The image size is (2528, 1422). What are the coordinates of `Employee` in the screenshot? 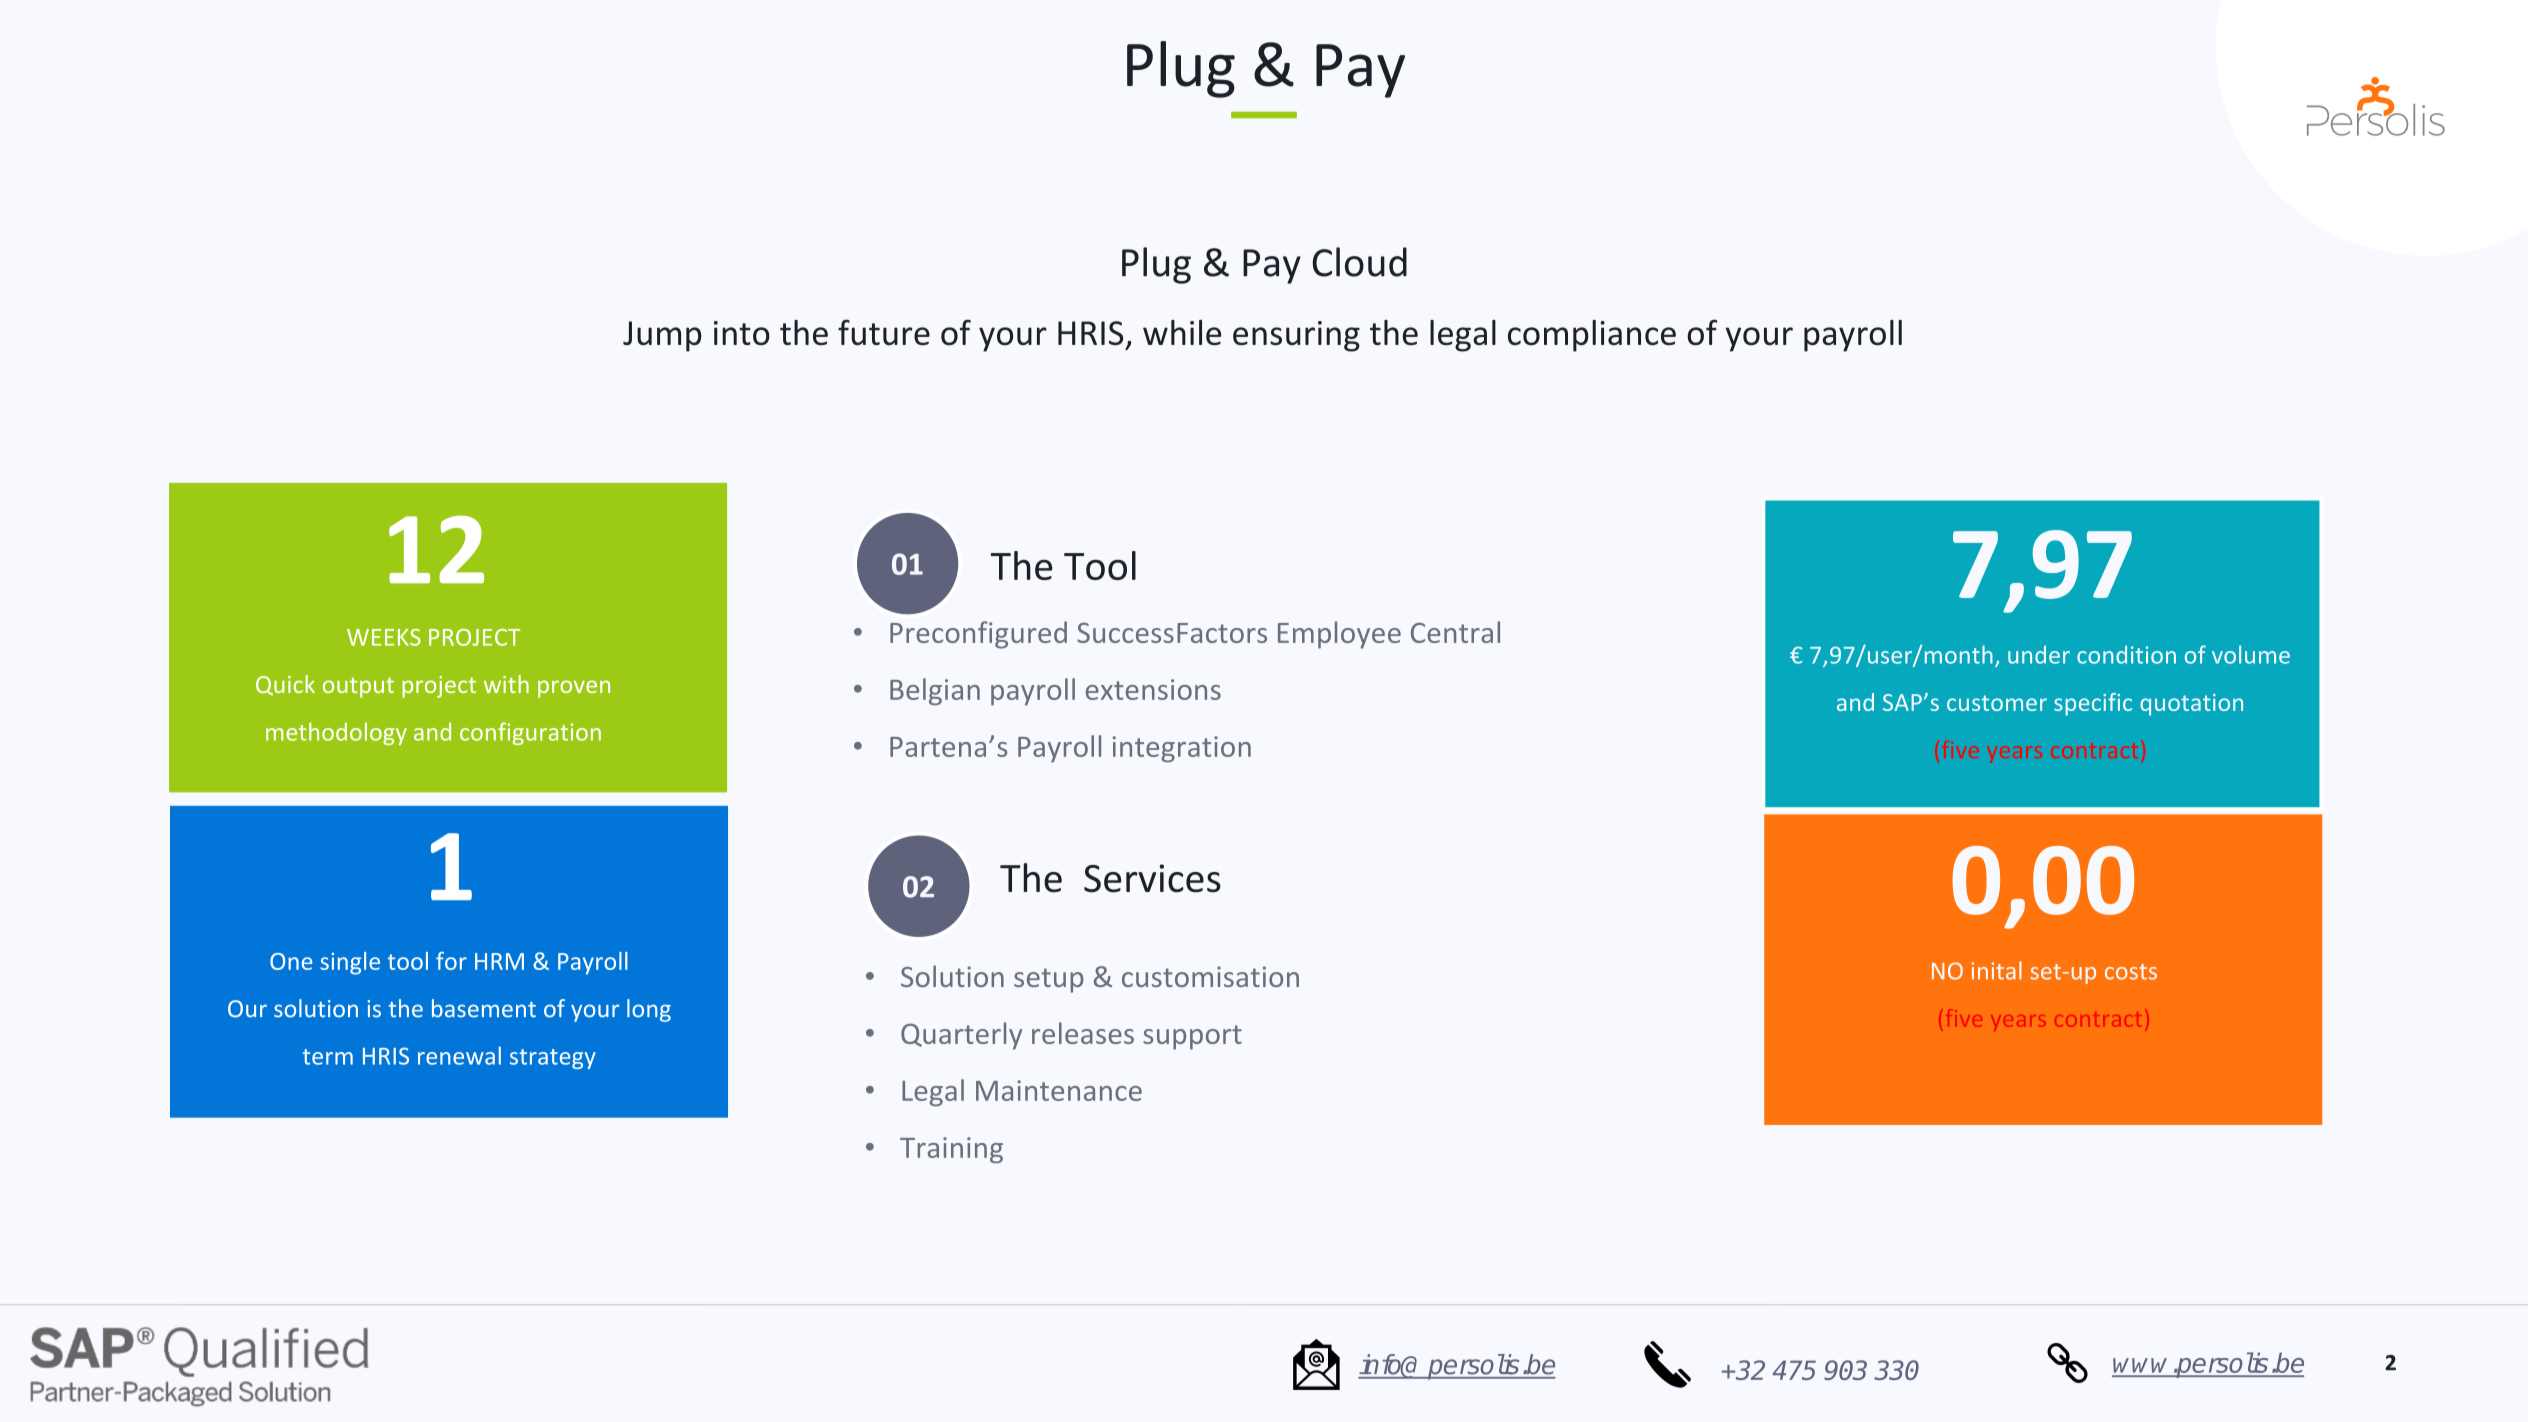 It's located at (1339, 635).
